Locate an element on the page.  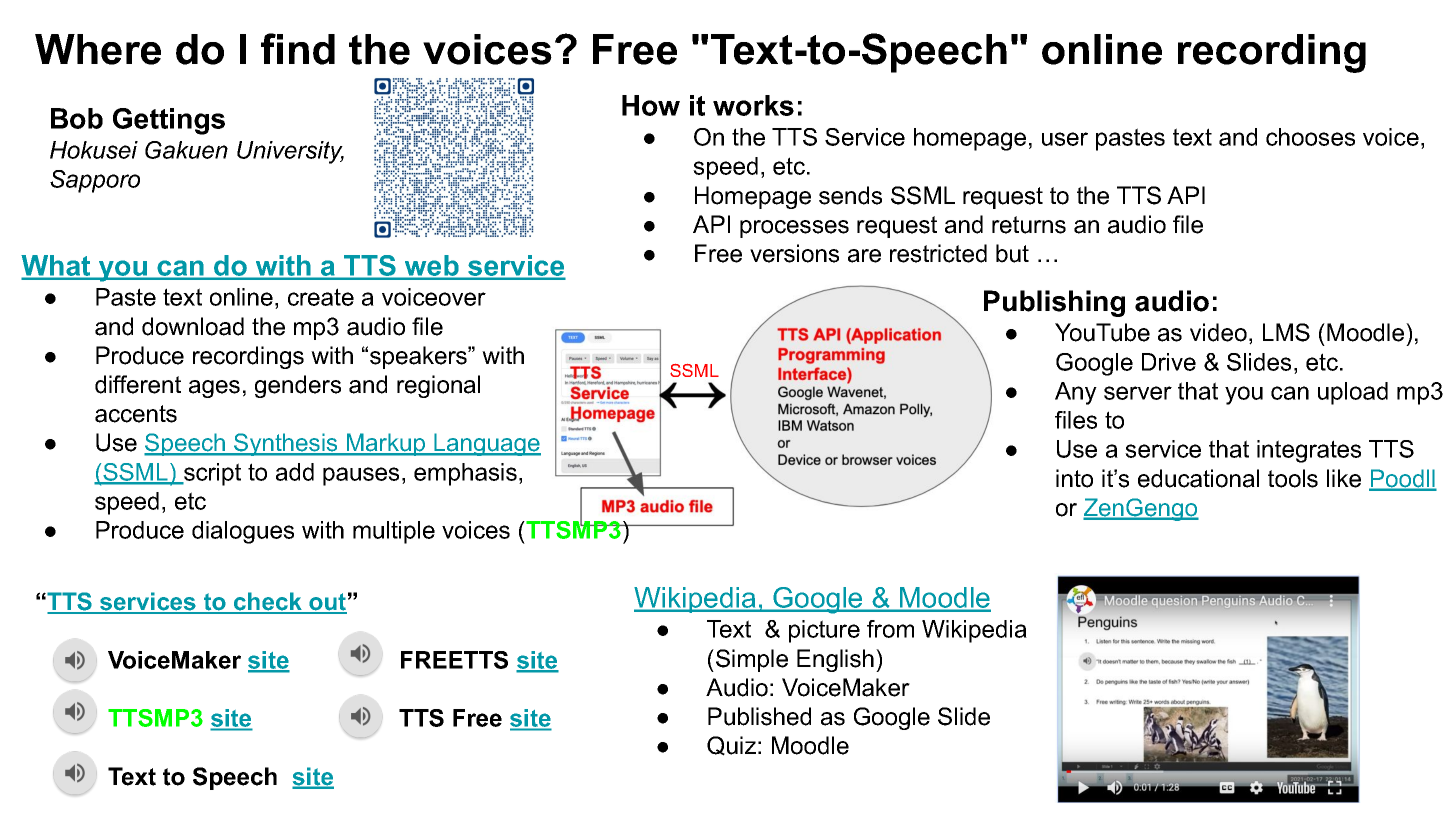
Published is located at coordinates (759, 716).
